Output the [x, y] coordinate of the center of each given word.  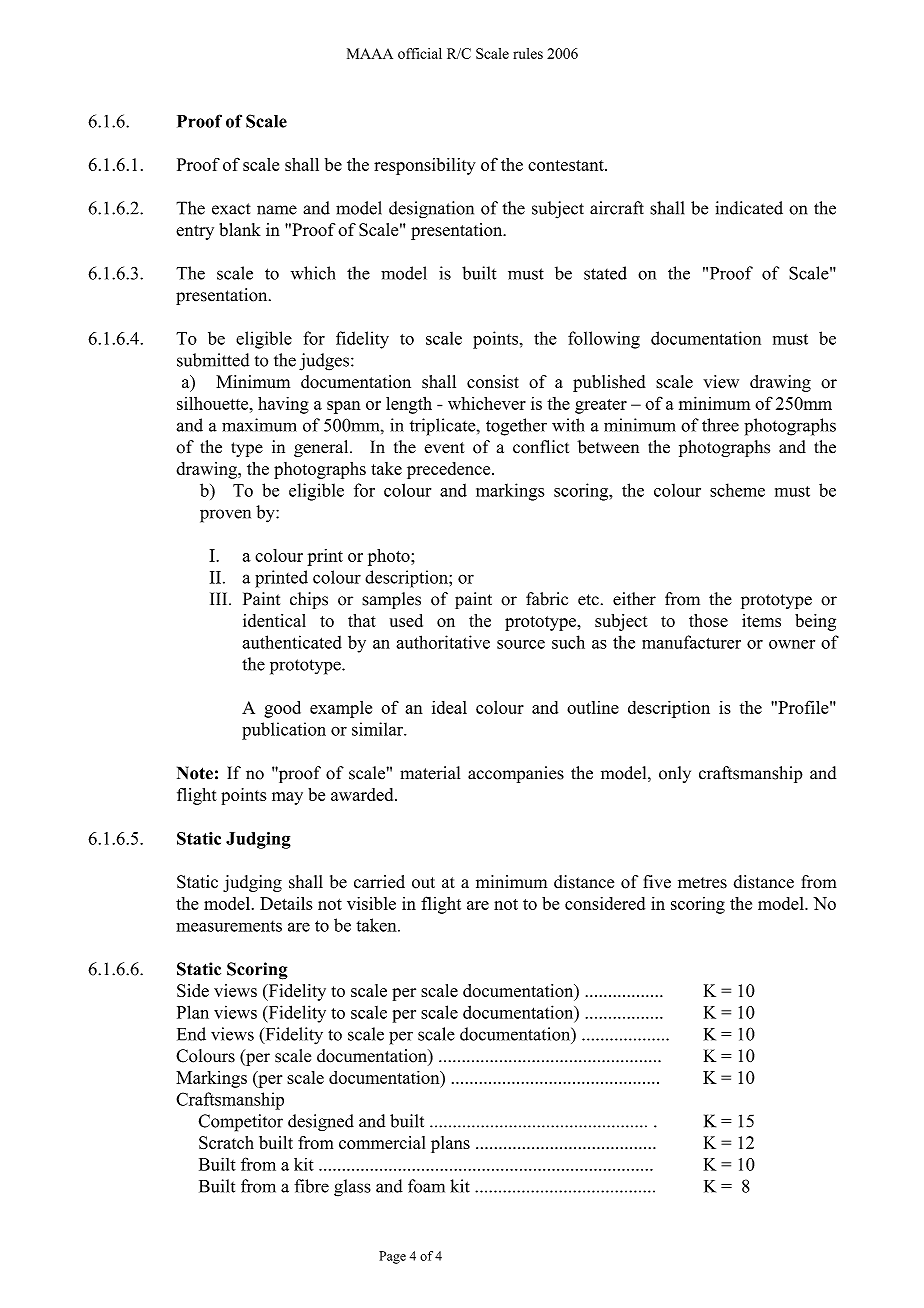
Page [392, 1257]
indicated [749, 208]
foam [426, 1186]
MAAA [370, 53]
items [761, 620]
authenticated [292, 642]
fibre [311, 1186]
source [521, 644]
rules [528, 53]
